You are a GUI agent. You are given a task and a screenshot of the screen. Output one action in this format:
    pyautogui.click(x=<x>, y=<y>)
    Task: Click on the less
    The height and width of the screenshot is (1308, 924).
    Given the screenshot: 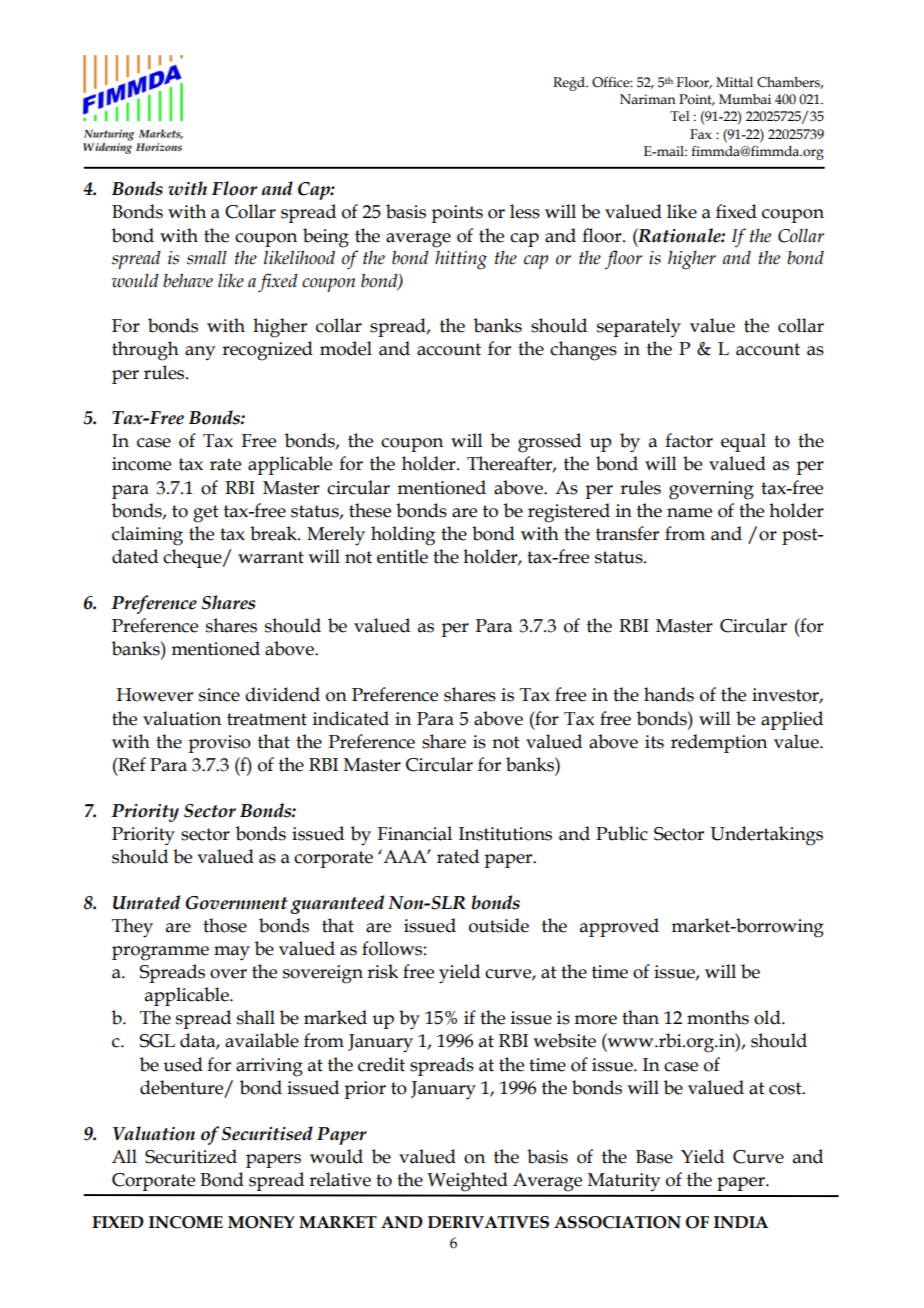 What is the action you would take?
    pyautogui.click(x=525, y=211)
